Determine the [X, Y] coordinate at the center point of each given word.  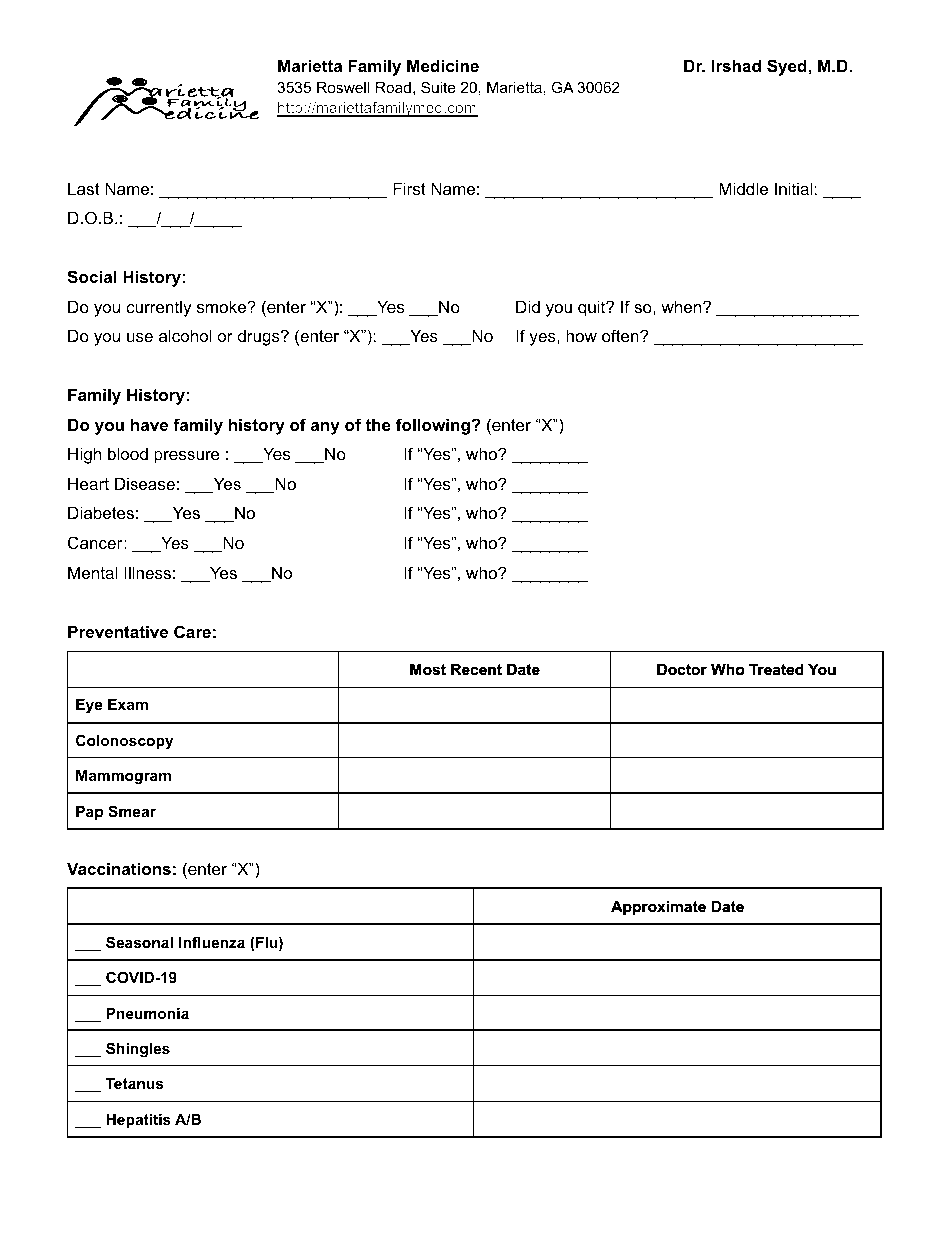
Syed [788, 67]
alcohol [185, 335]
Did [528, 306]
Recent [476, 669]
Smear [132, 811]
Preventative [118, 631]
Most [428, 669]
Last [84, 188]
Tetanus [134, 1083]
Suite [438, 87]
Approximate [658, 908]
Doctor [682, 669]
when [682, 306]
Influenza [212, 942]
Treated [776, 669]
